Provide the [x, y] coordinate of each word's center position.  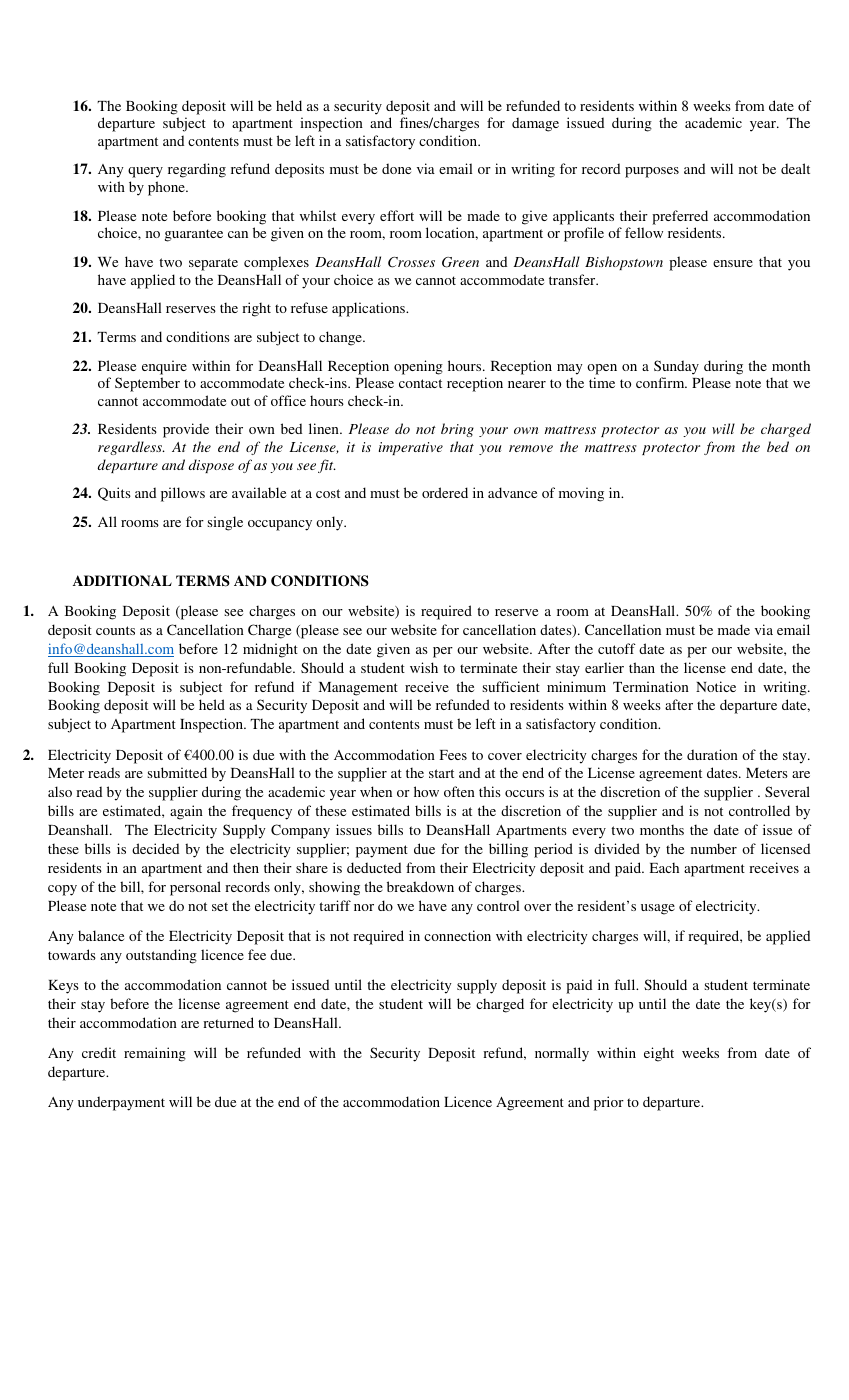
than [642, 667]
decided [155, 848]
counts [115, 630]
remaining [155, 1054]
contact [420, 383]
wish [424, 667]
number [714, 848]
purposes [652, 172]
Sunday [676, 367]
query [145, 172]
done [396, 168]
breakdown [420, 886]
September [147, 384]
